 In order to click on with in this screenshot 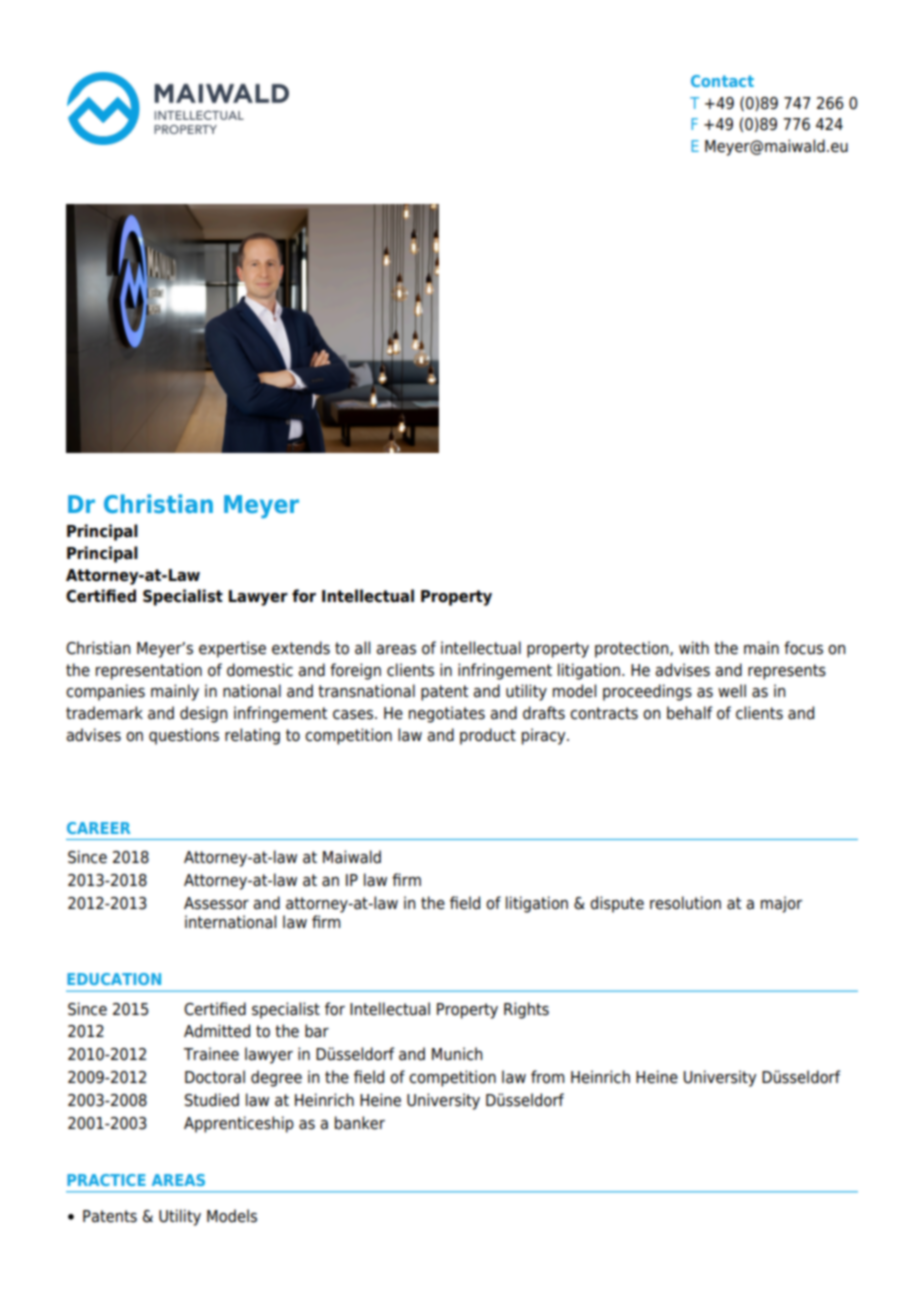, I will do `click(694, 647)`.
